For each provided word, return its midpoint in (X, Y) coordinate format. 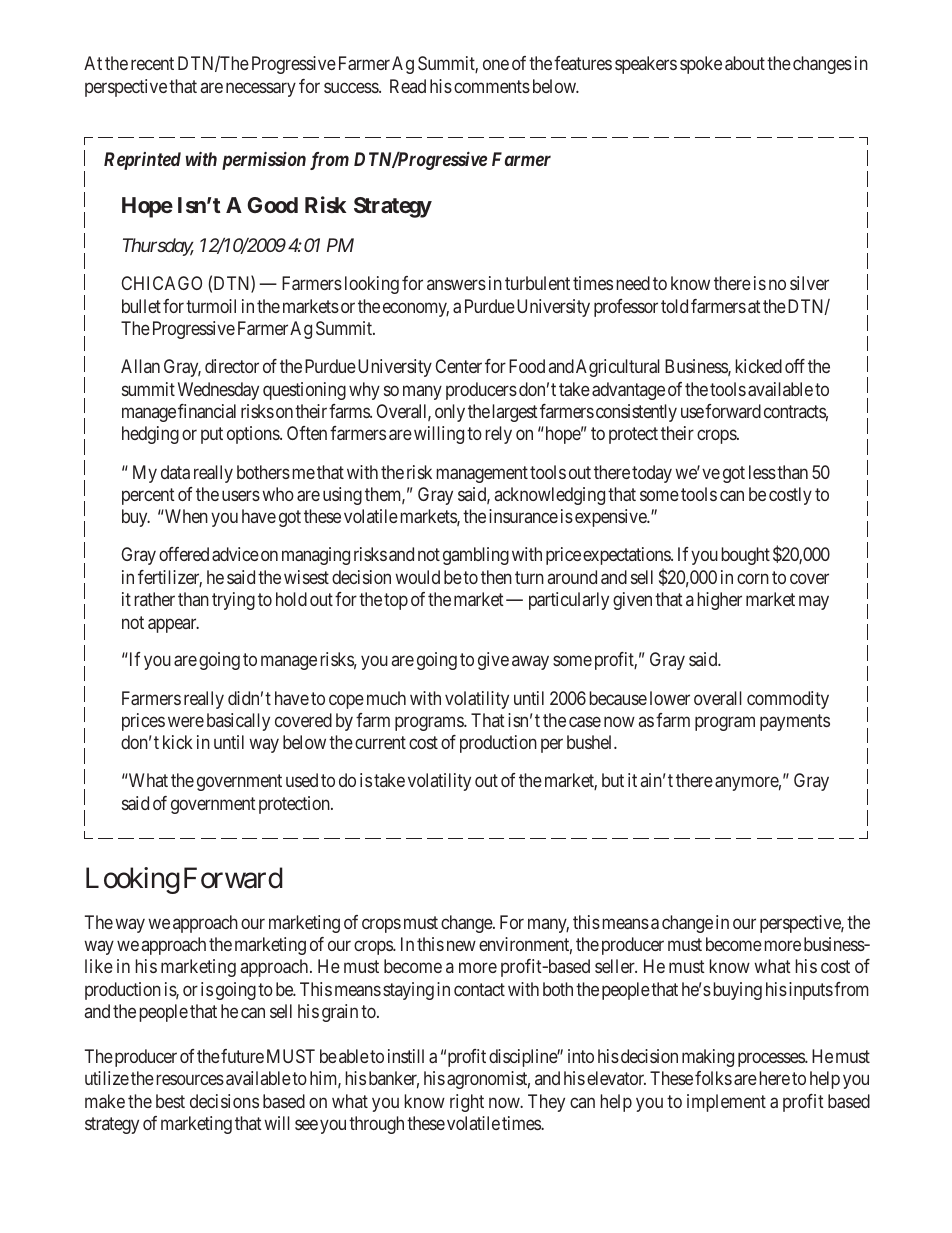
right (467, 1103)
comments (492, 86)
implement (726, 1103)
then (496, 577)
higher (719, 601)
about (745, 63)
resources (190, 1080)
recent (152, 64)
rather (154, 599)
